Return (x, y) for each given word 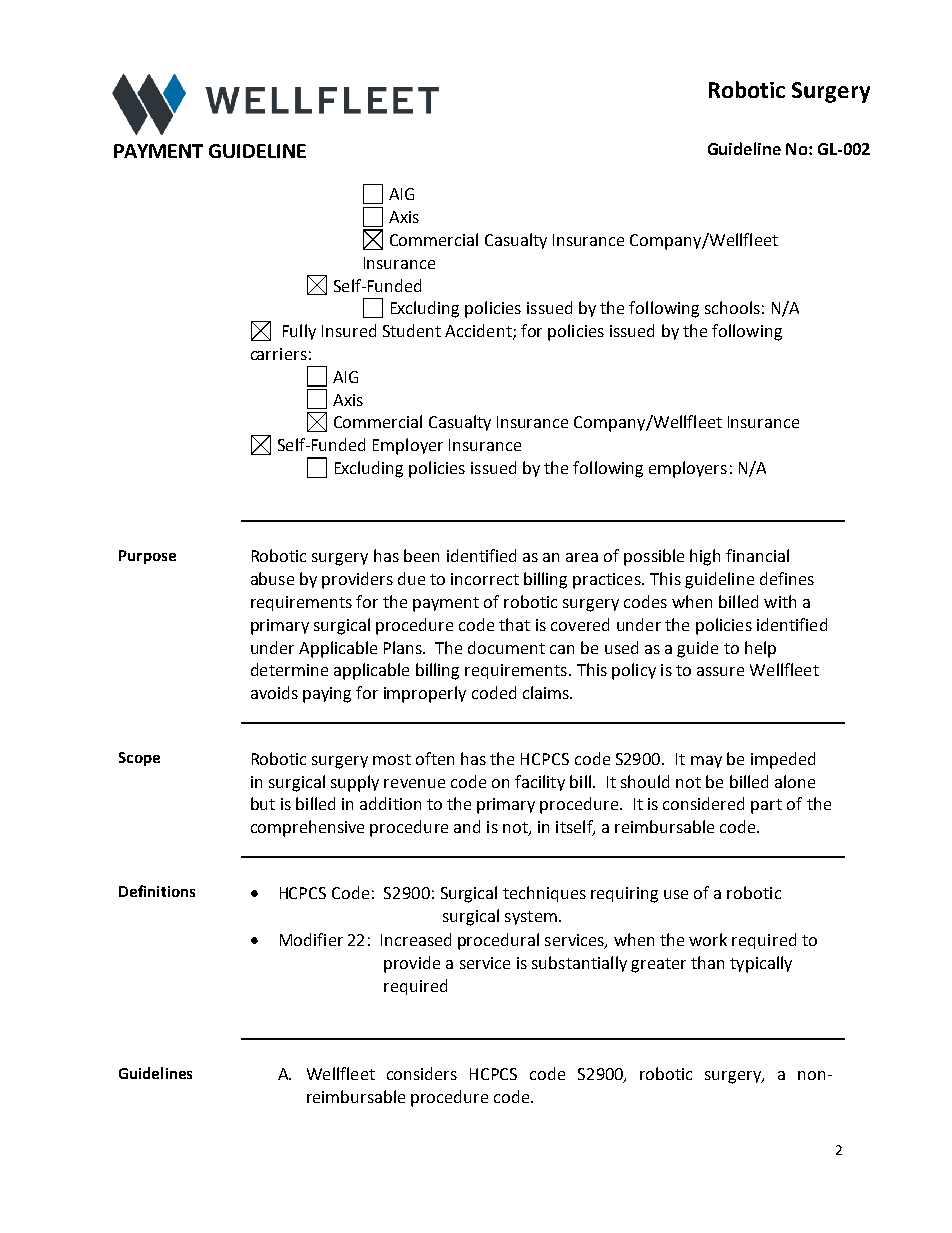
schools (732, 307)
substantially (579, 964)
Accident (479, 332)
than (707, 962)
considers (422, 1073)
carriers (279, 354)
